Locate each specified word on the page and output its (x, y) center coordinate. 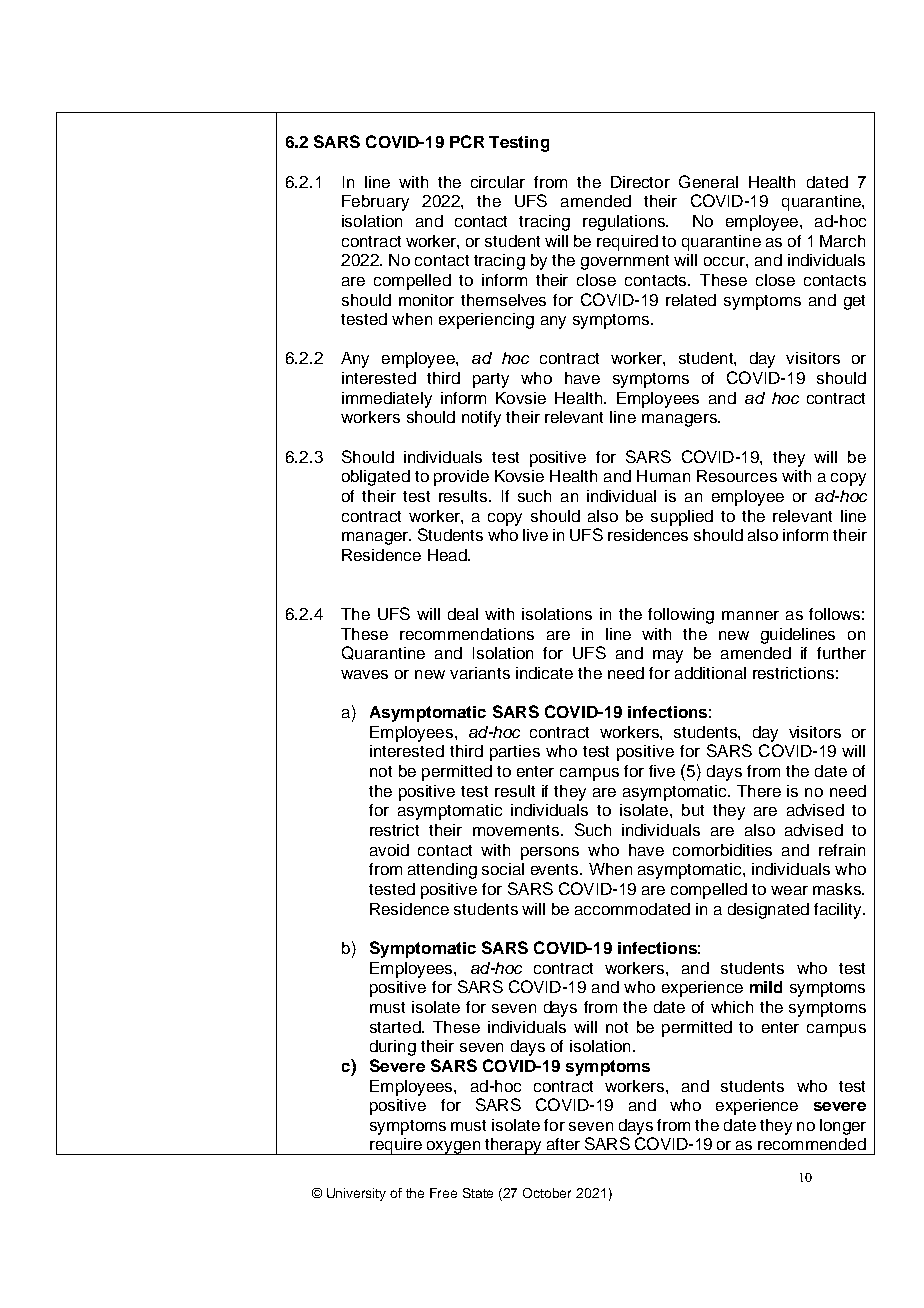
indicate (544, 673)
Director (640, 182)
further (841, 653)
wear (789, 890)
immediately (387, 400)
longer (843, 1127)
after (563, 1144)
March (842, 241)
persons (550, 853)
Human (663, 476)
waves (364, 674)
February (375, 203)
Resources (737, 476)
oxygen (453, 1148)
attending (442, 871)
